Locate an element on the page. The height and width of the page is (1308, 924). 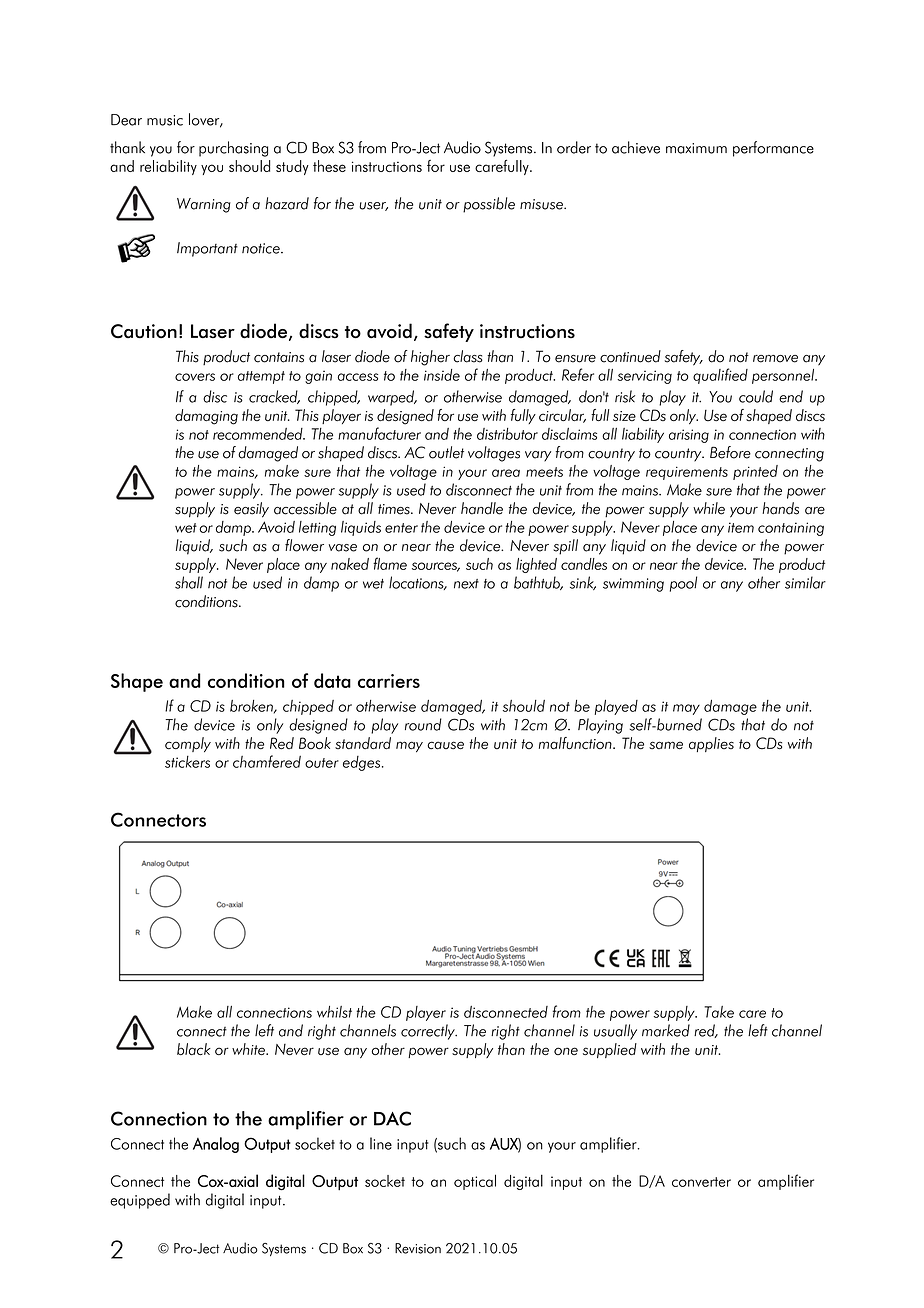
purchasing is located at coordinates (233, 149).
